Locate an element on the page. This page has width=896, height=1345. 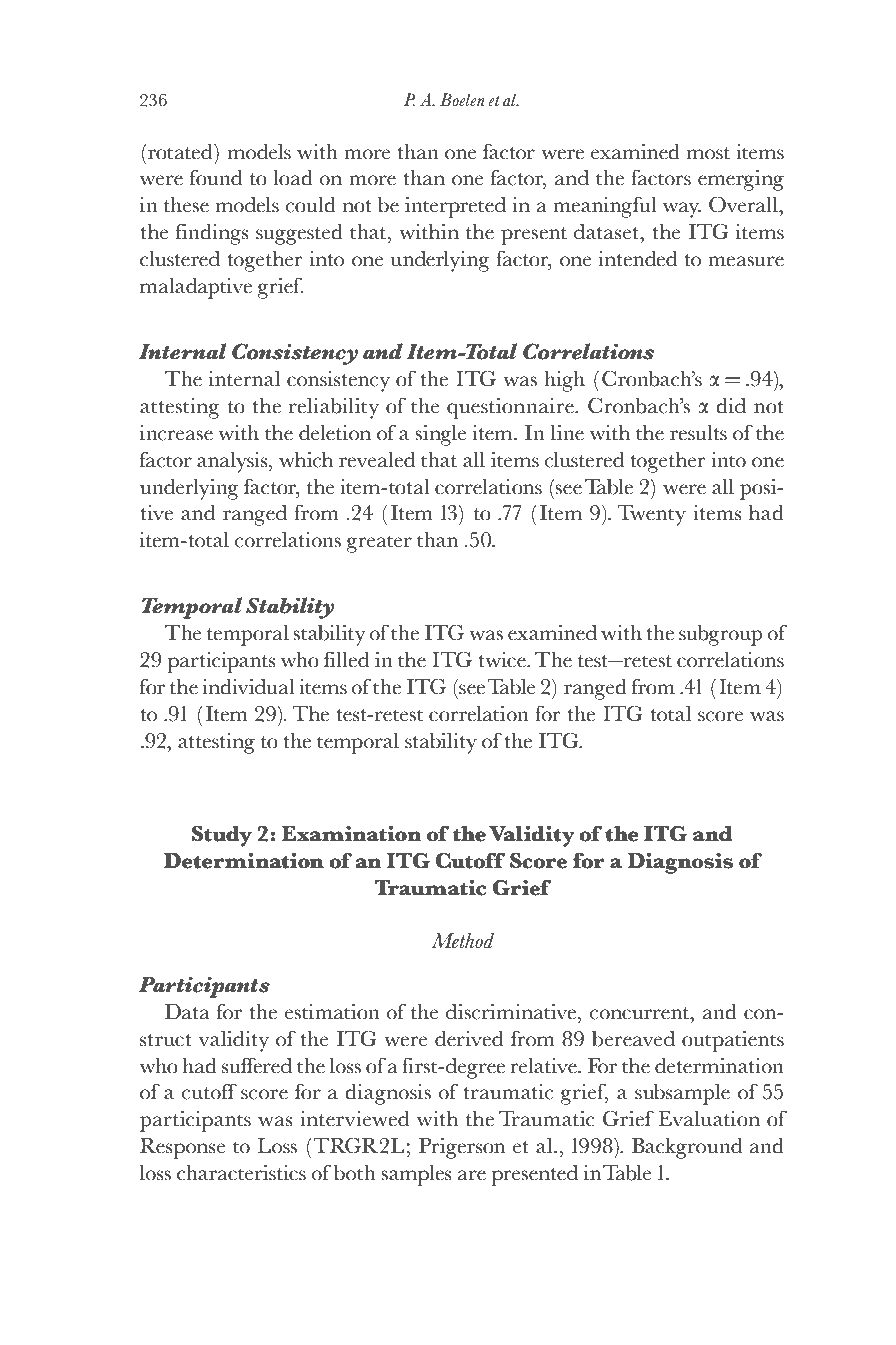
way is located at coordinates (682, 210).
